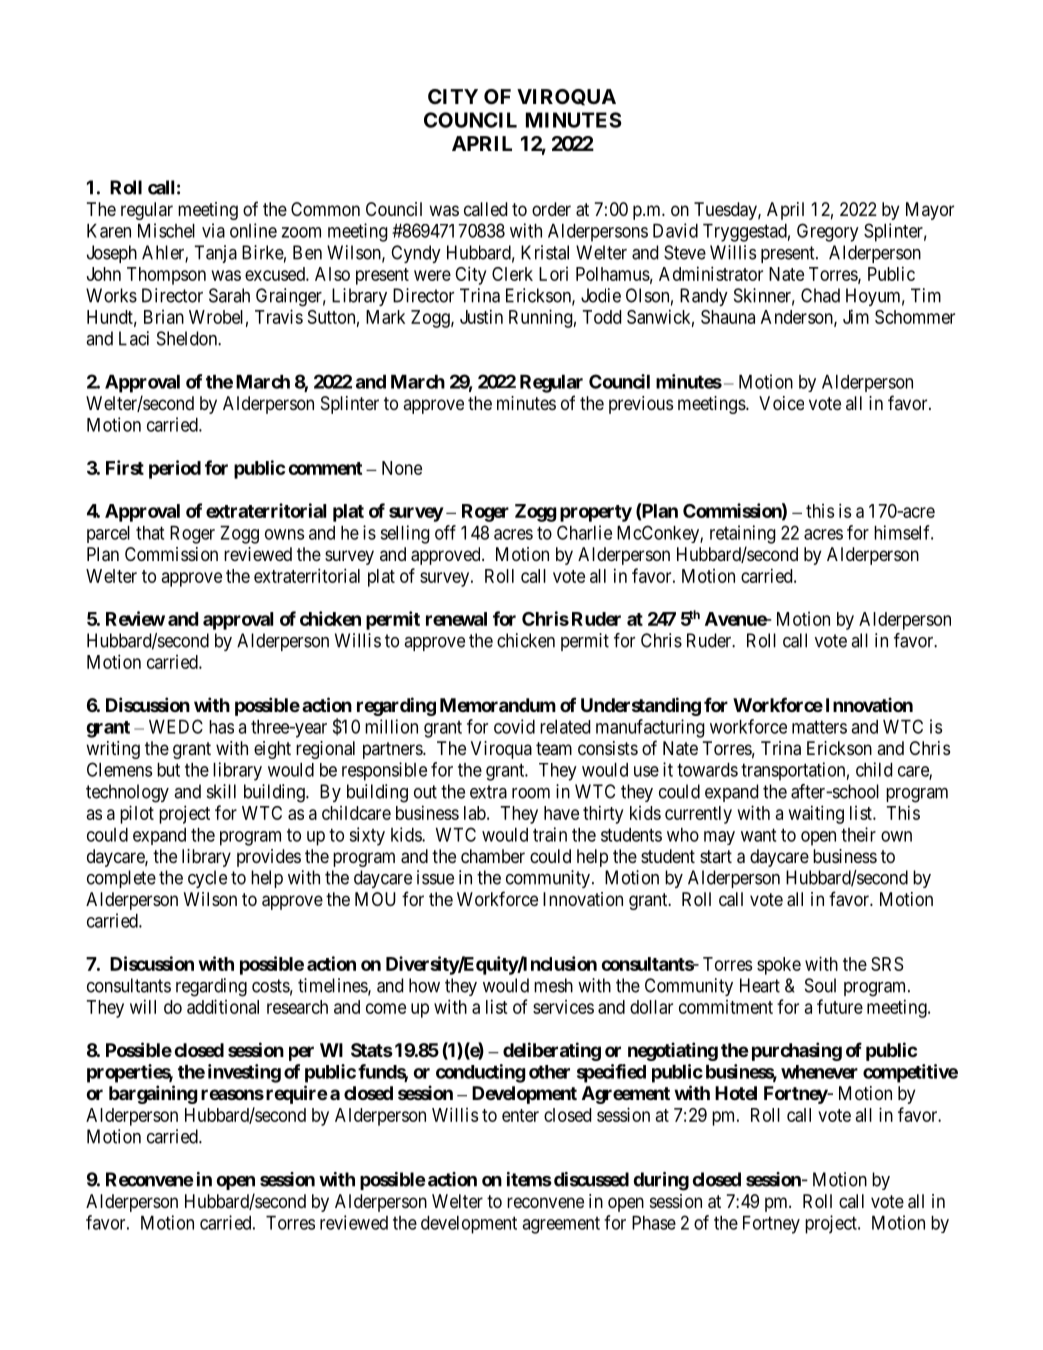 This screenshot has height=1350, width=1043. Describe the element at coordinates (272, 750) in the screenshot. I see `eight` at that location.
